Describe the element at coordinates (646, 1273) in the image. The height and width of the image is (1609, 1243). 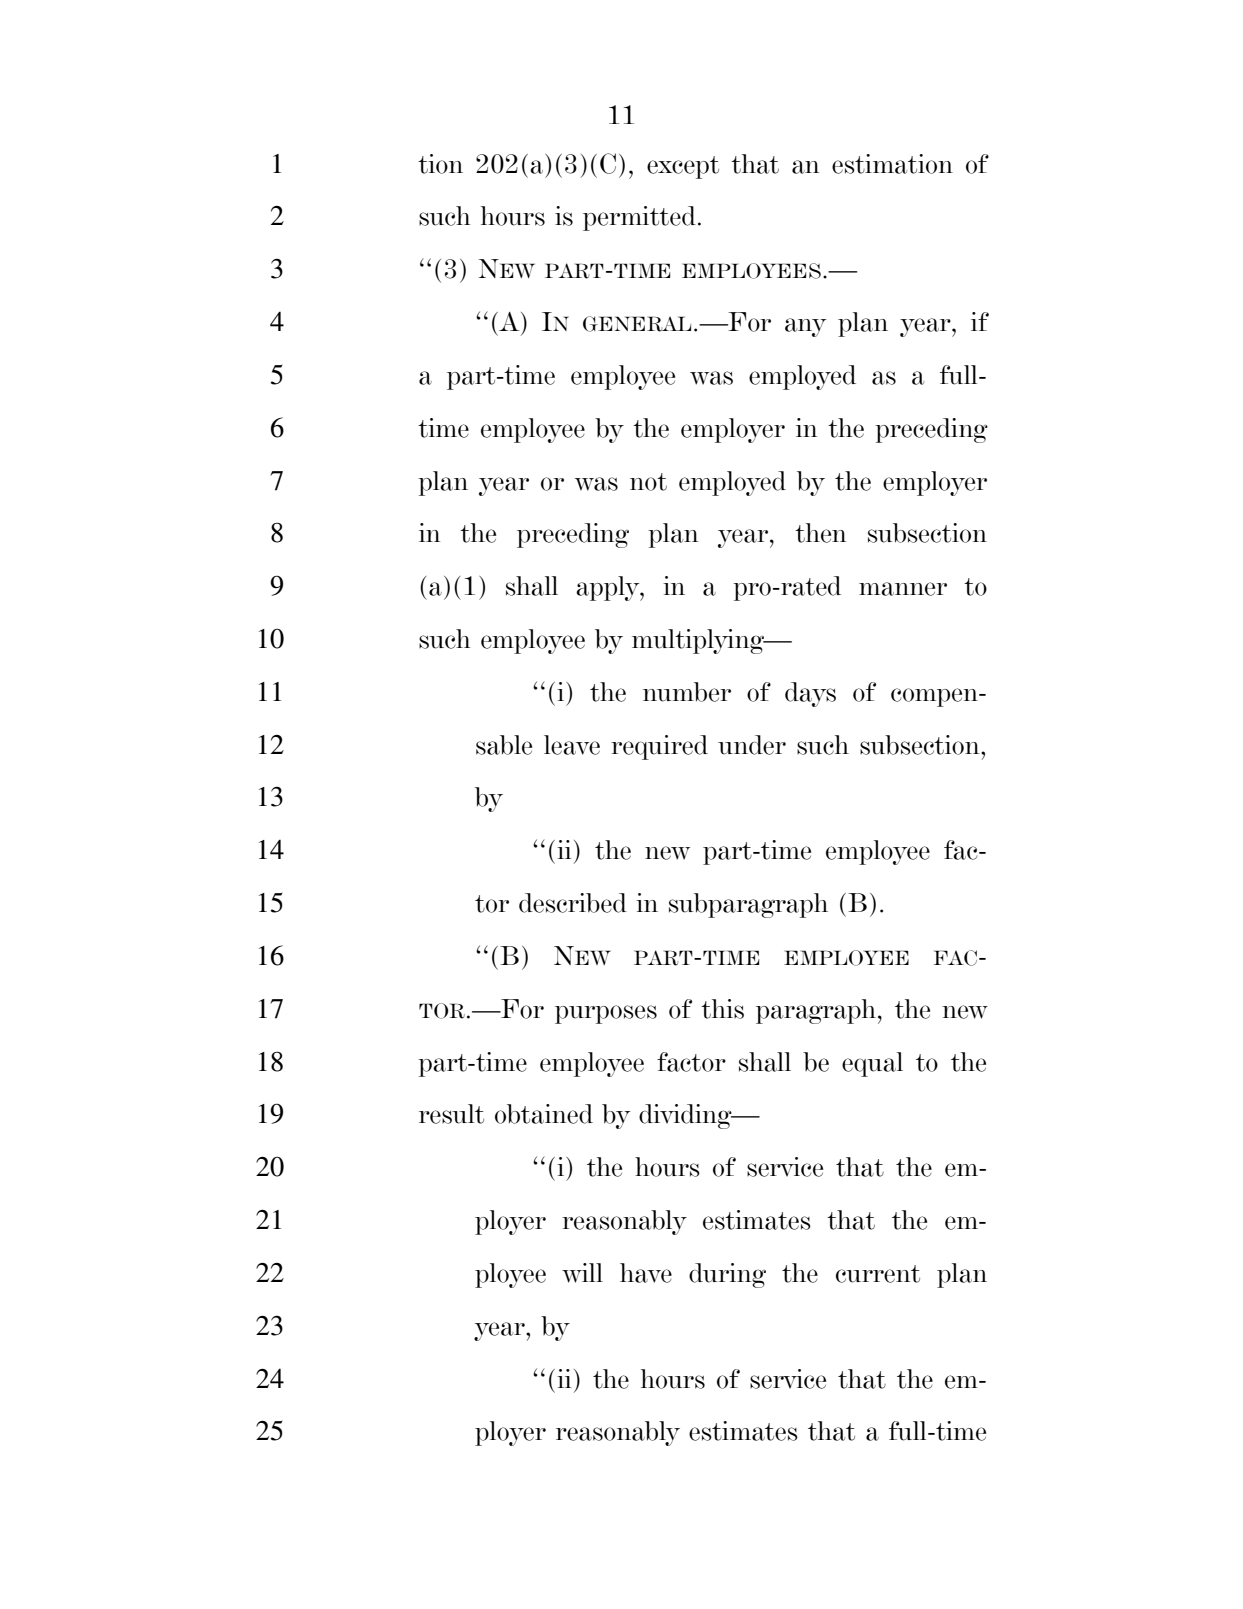
I see `have` at that location.
